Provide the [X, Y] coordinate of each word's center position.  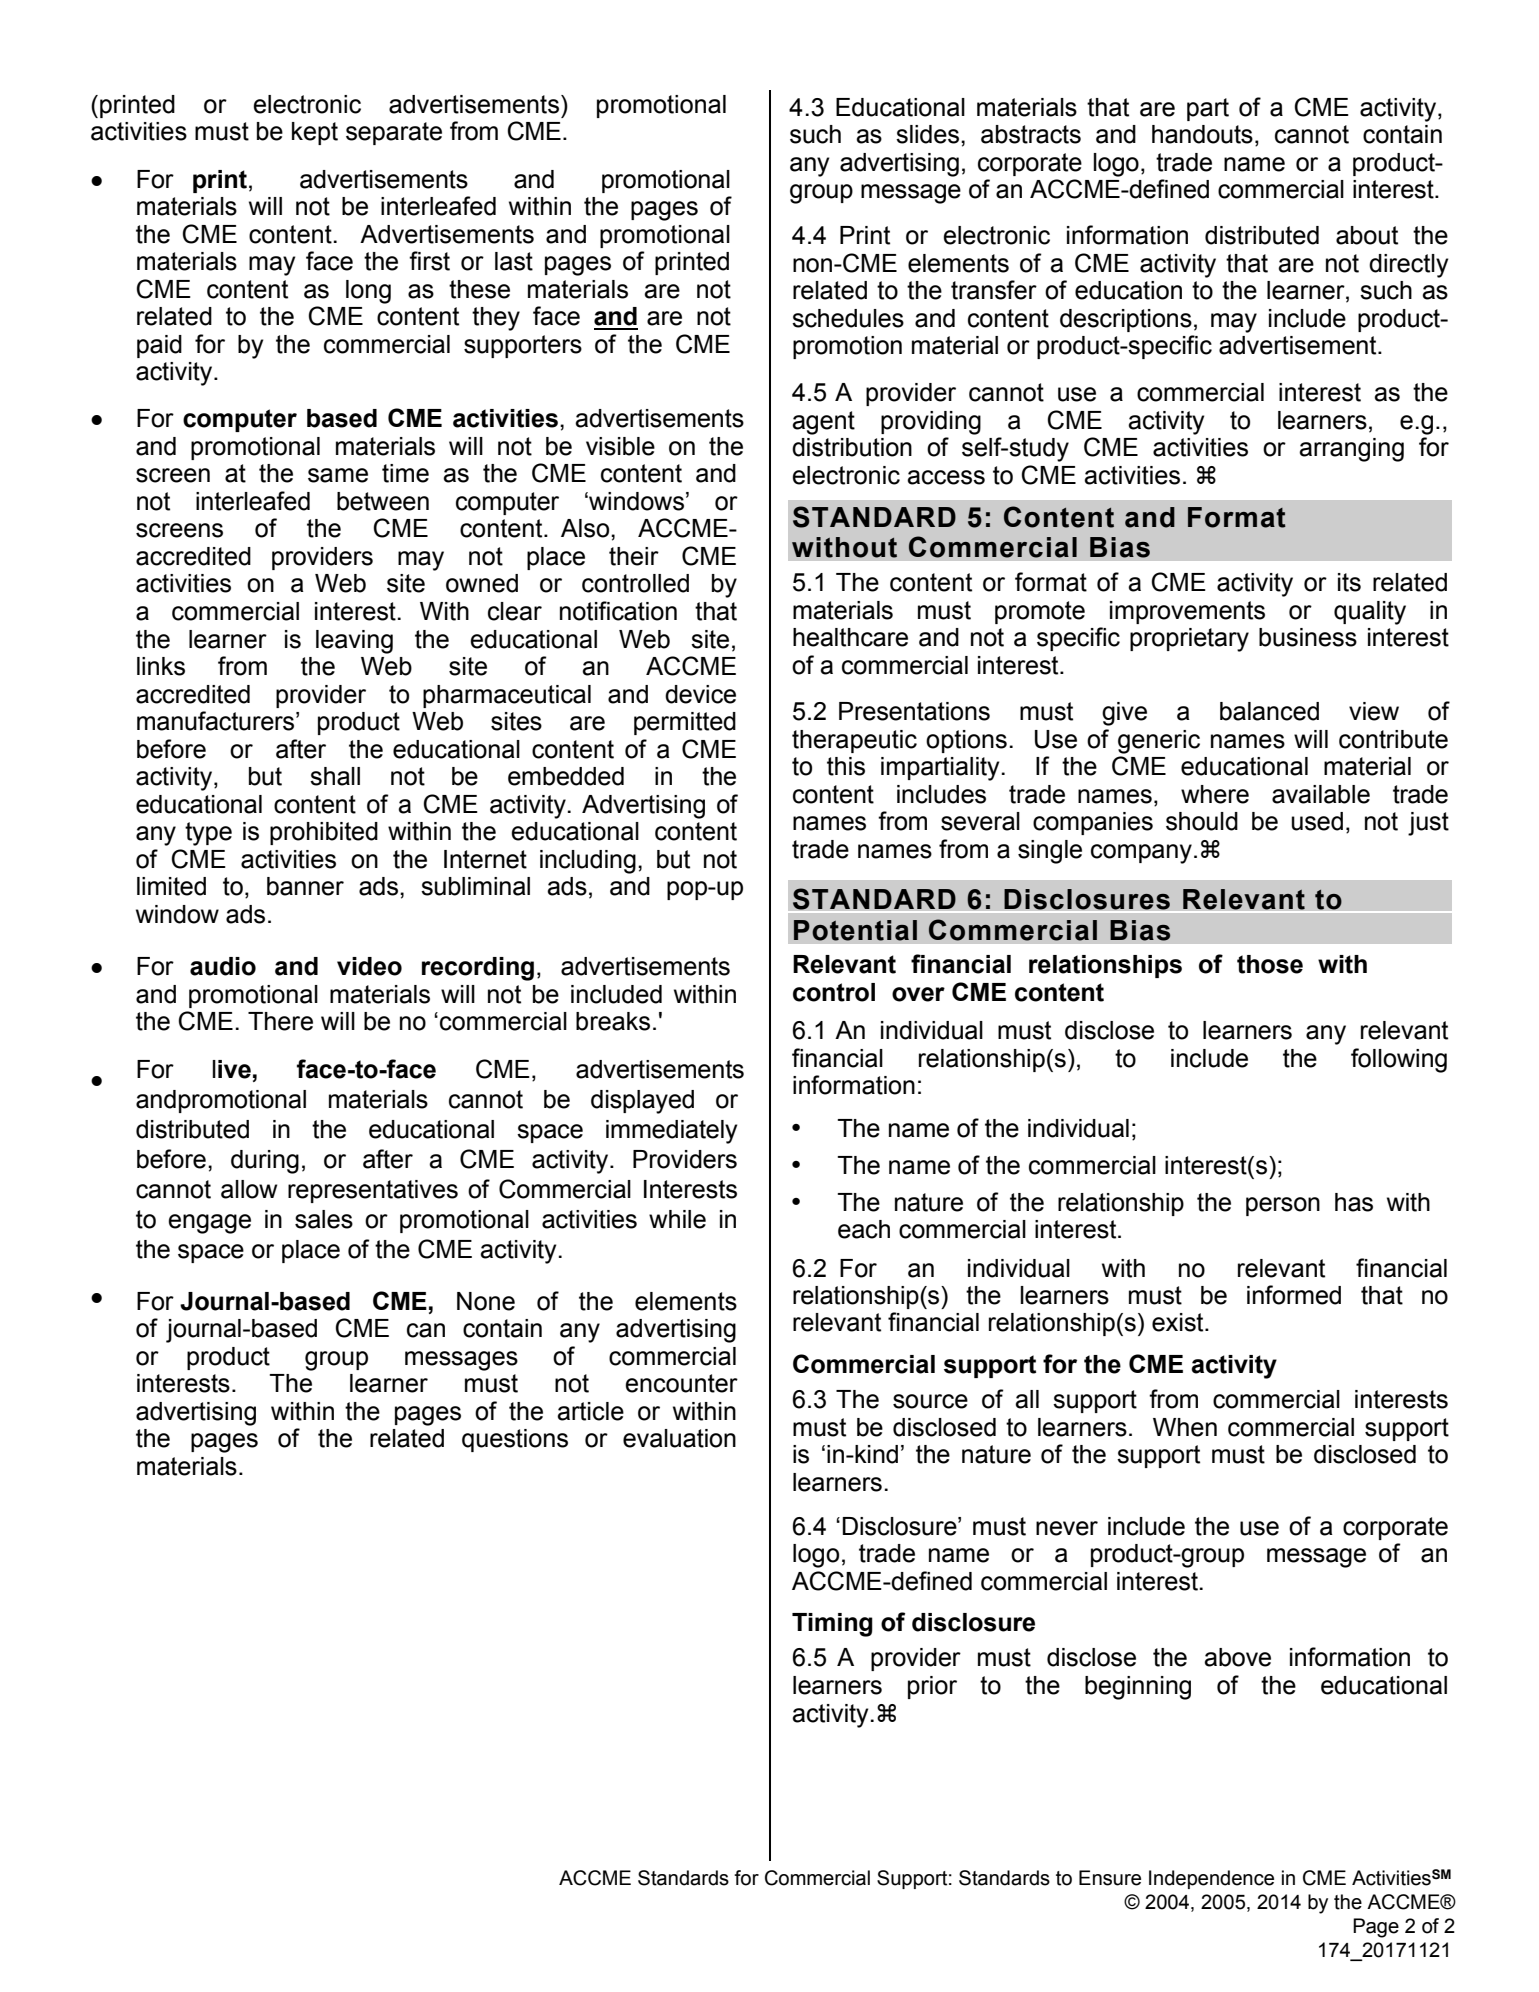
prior [932, 1687]
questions [515, 1440]
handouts [1202, 134]
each [864, 1229]
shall [335, 776]
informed [1294, 1295]
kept [315, 133]
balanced [1269, 711]
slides [927, 134]
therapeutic [854, 741]
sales [324, 1219]
